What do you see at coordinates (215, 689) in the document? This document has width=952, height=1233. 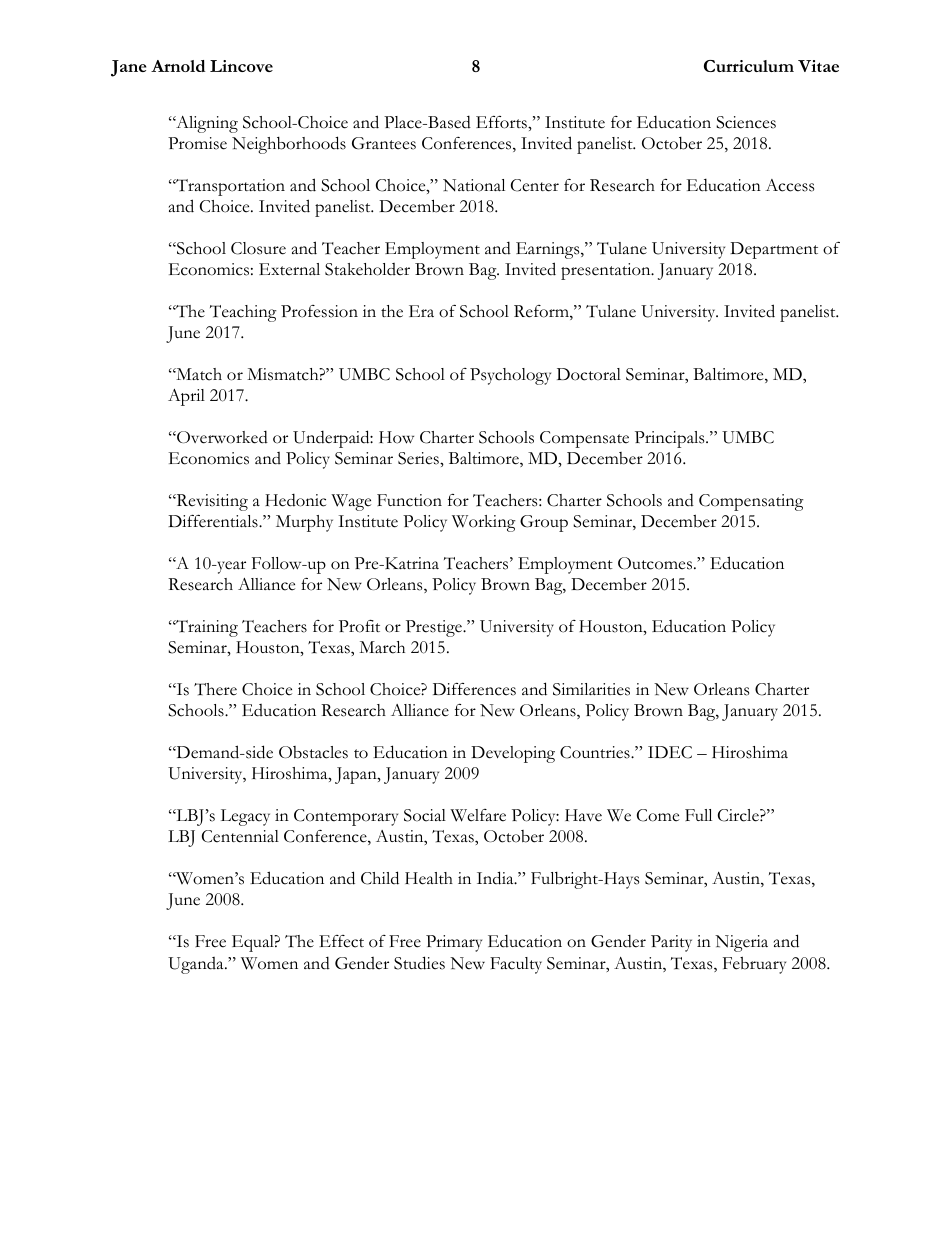 I see `There` at bounding box center [215, 689].
